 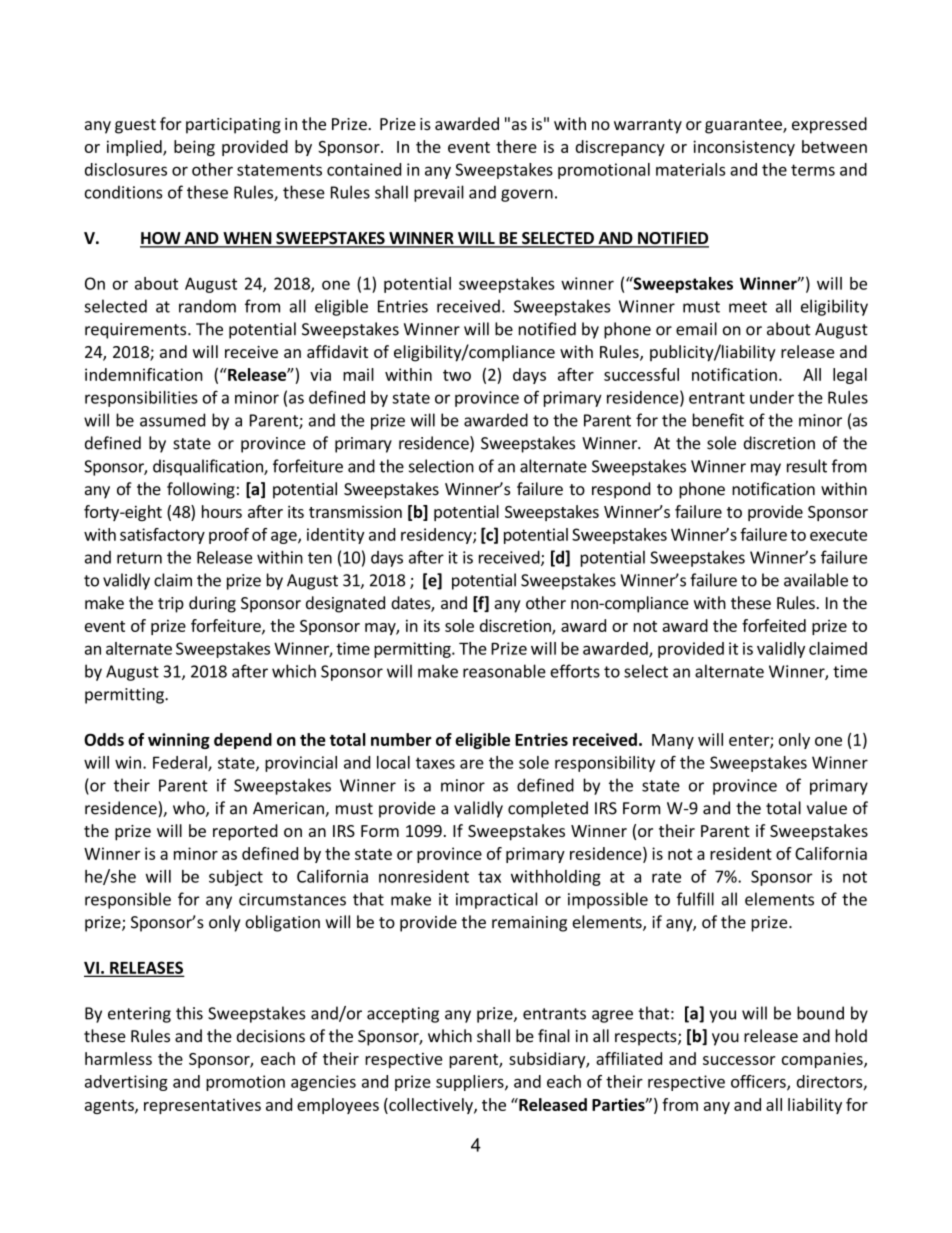 I want to click on forfeited, so click(x=774, y=625).
